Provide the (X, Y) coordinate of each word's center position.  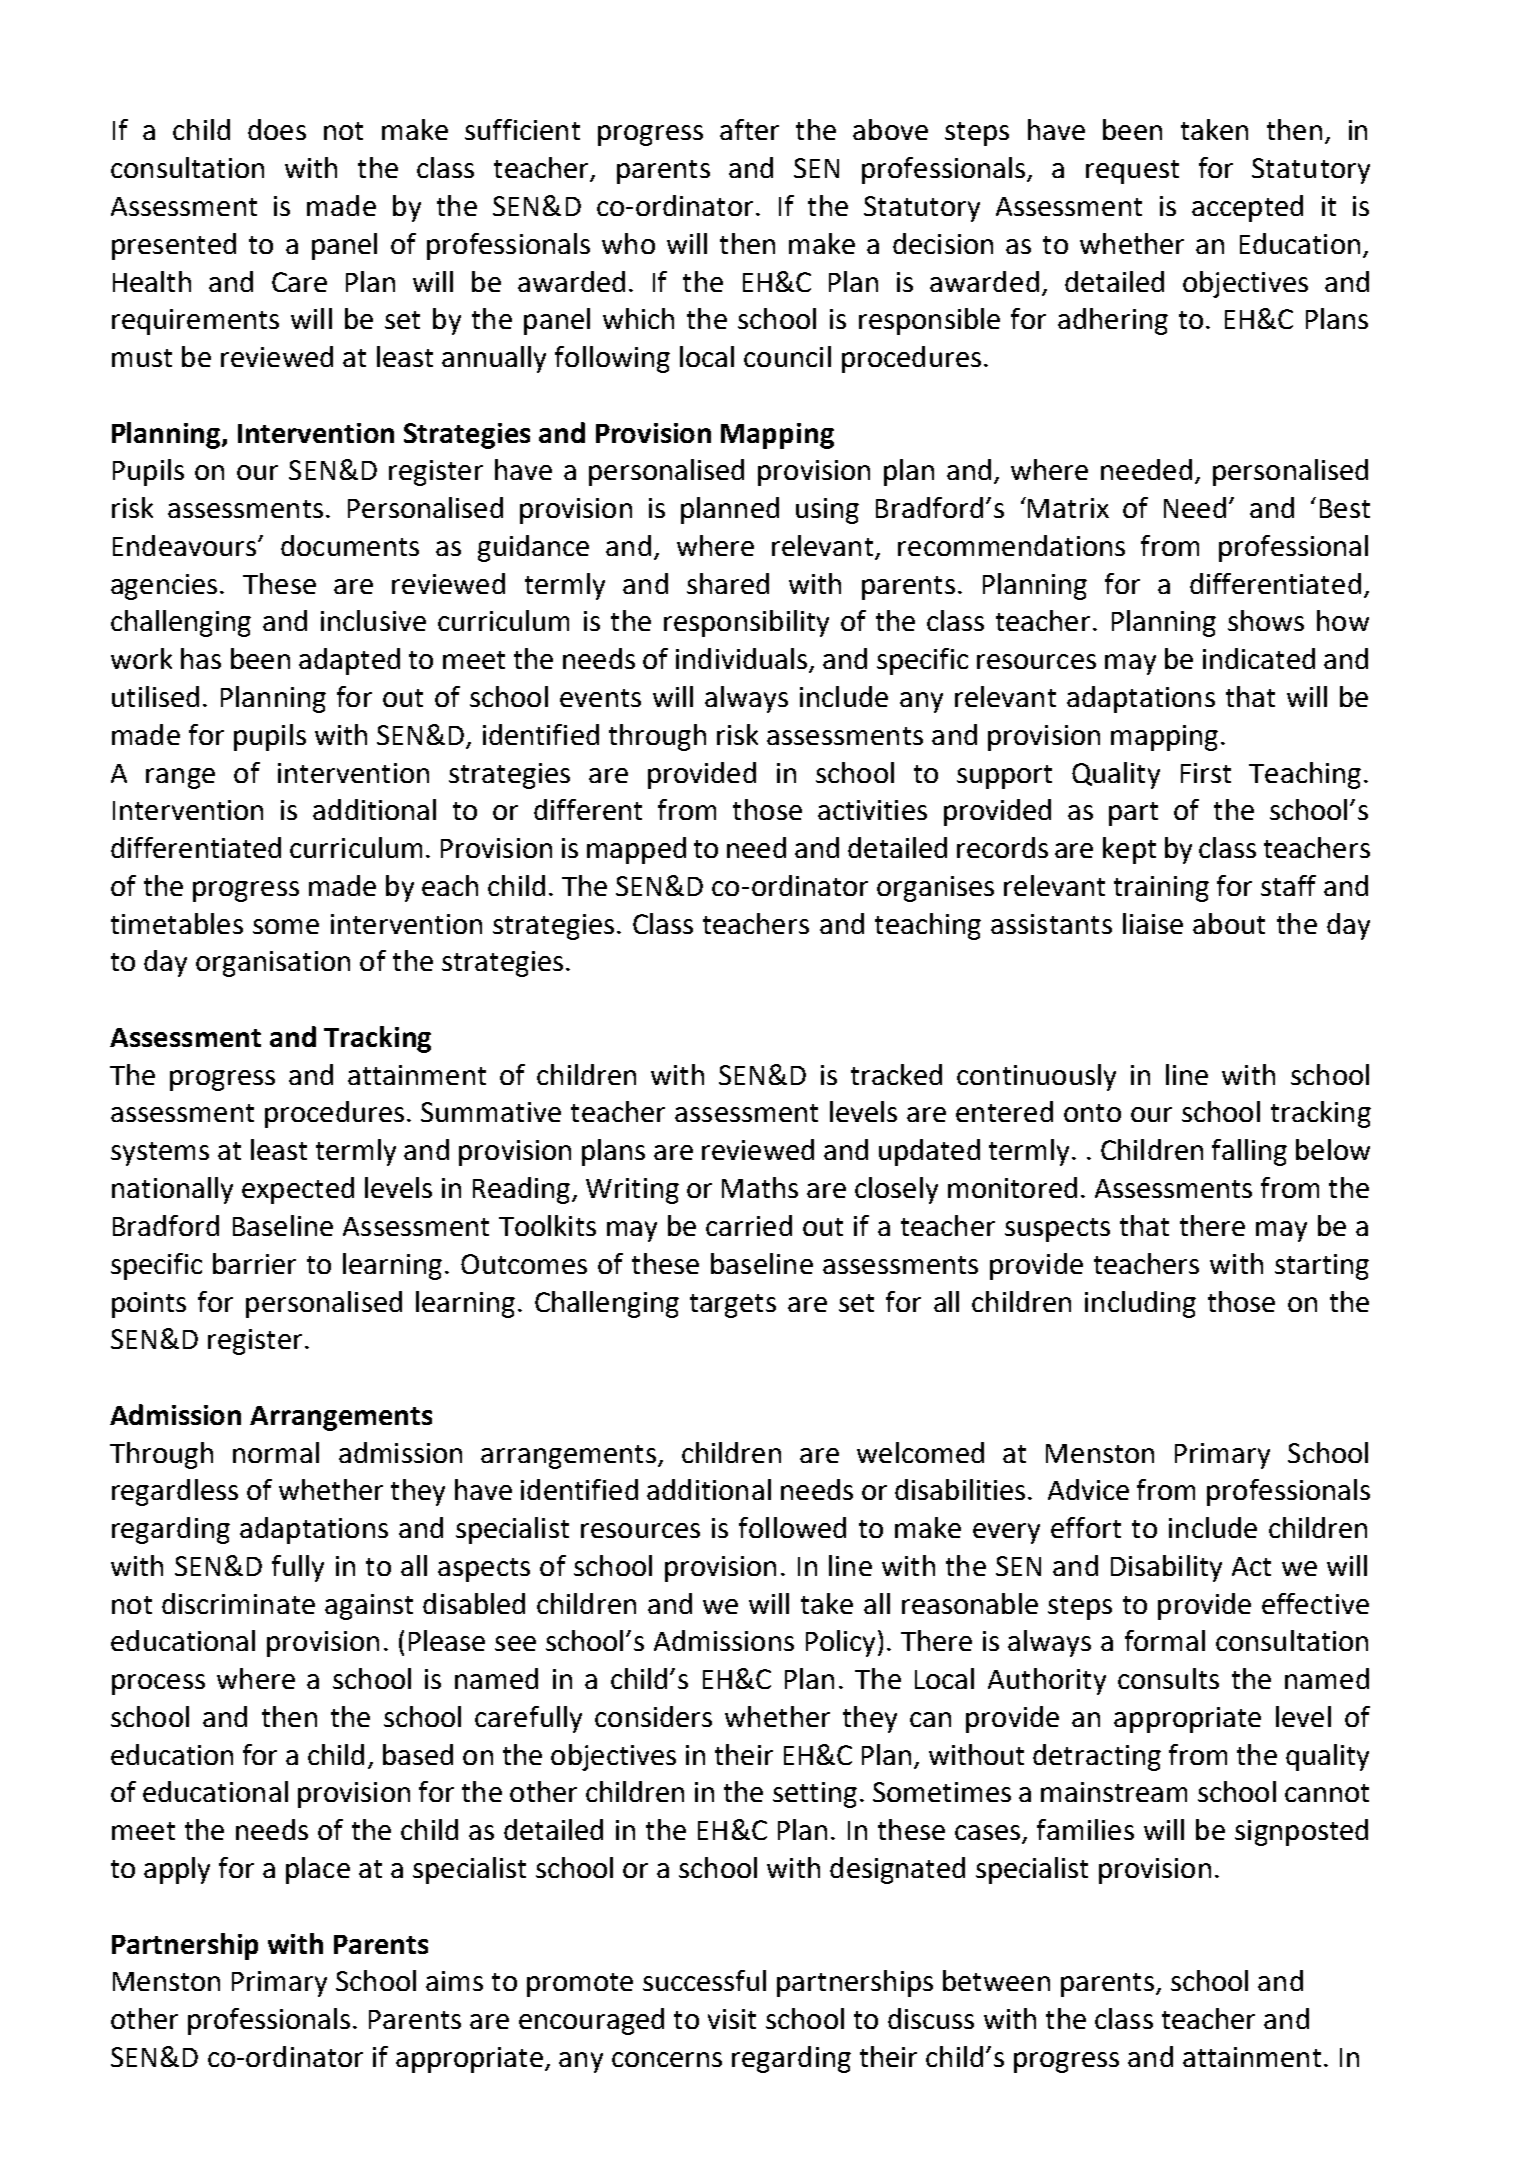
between (996, 1980)
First (1206, 773)
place (318, 1870)
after (749, 129)
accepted (1247, 208)
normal (276, 1452)
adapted (349, 661)
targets (733, 1306)
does (277, 129)
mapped (636, 850)
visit (732, 2019)
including (1140, 1304)
